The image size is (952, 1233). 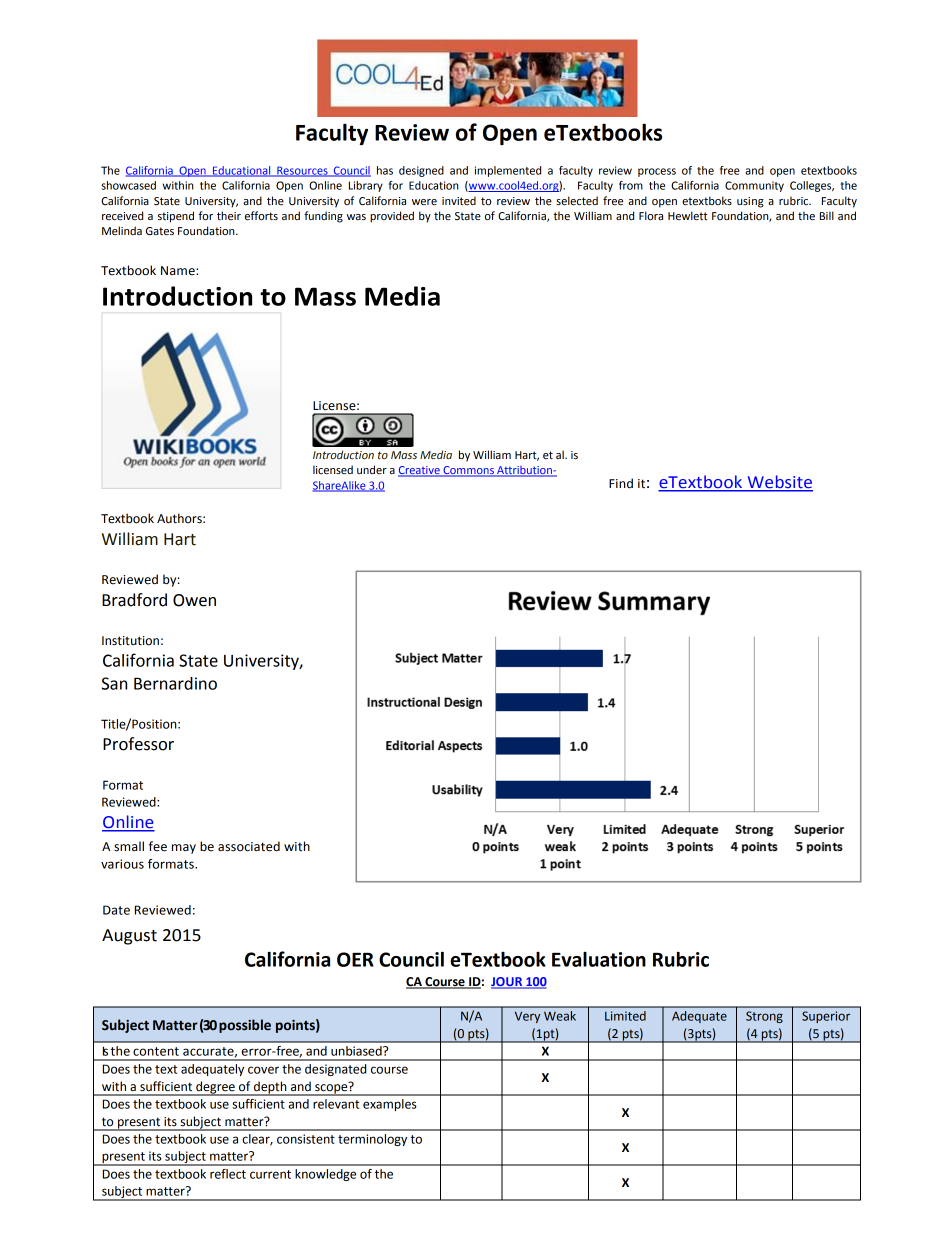 I want to click on using, so click(x=750, y=202).
